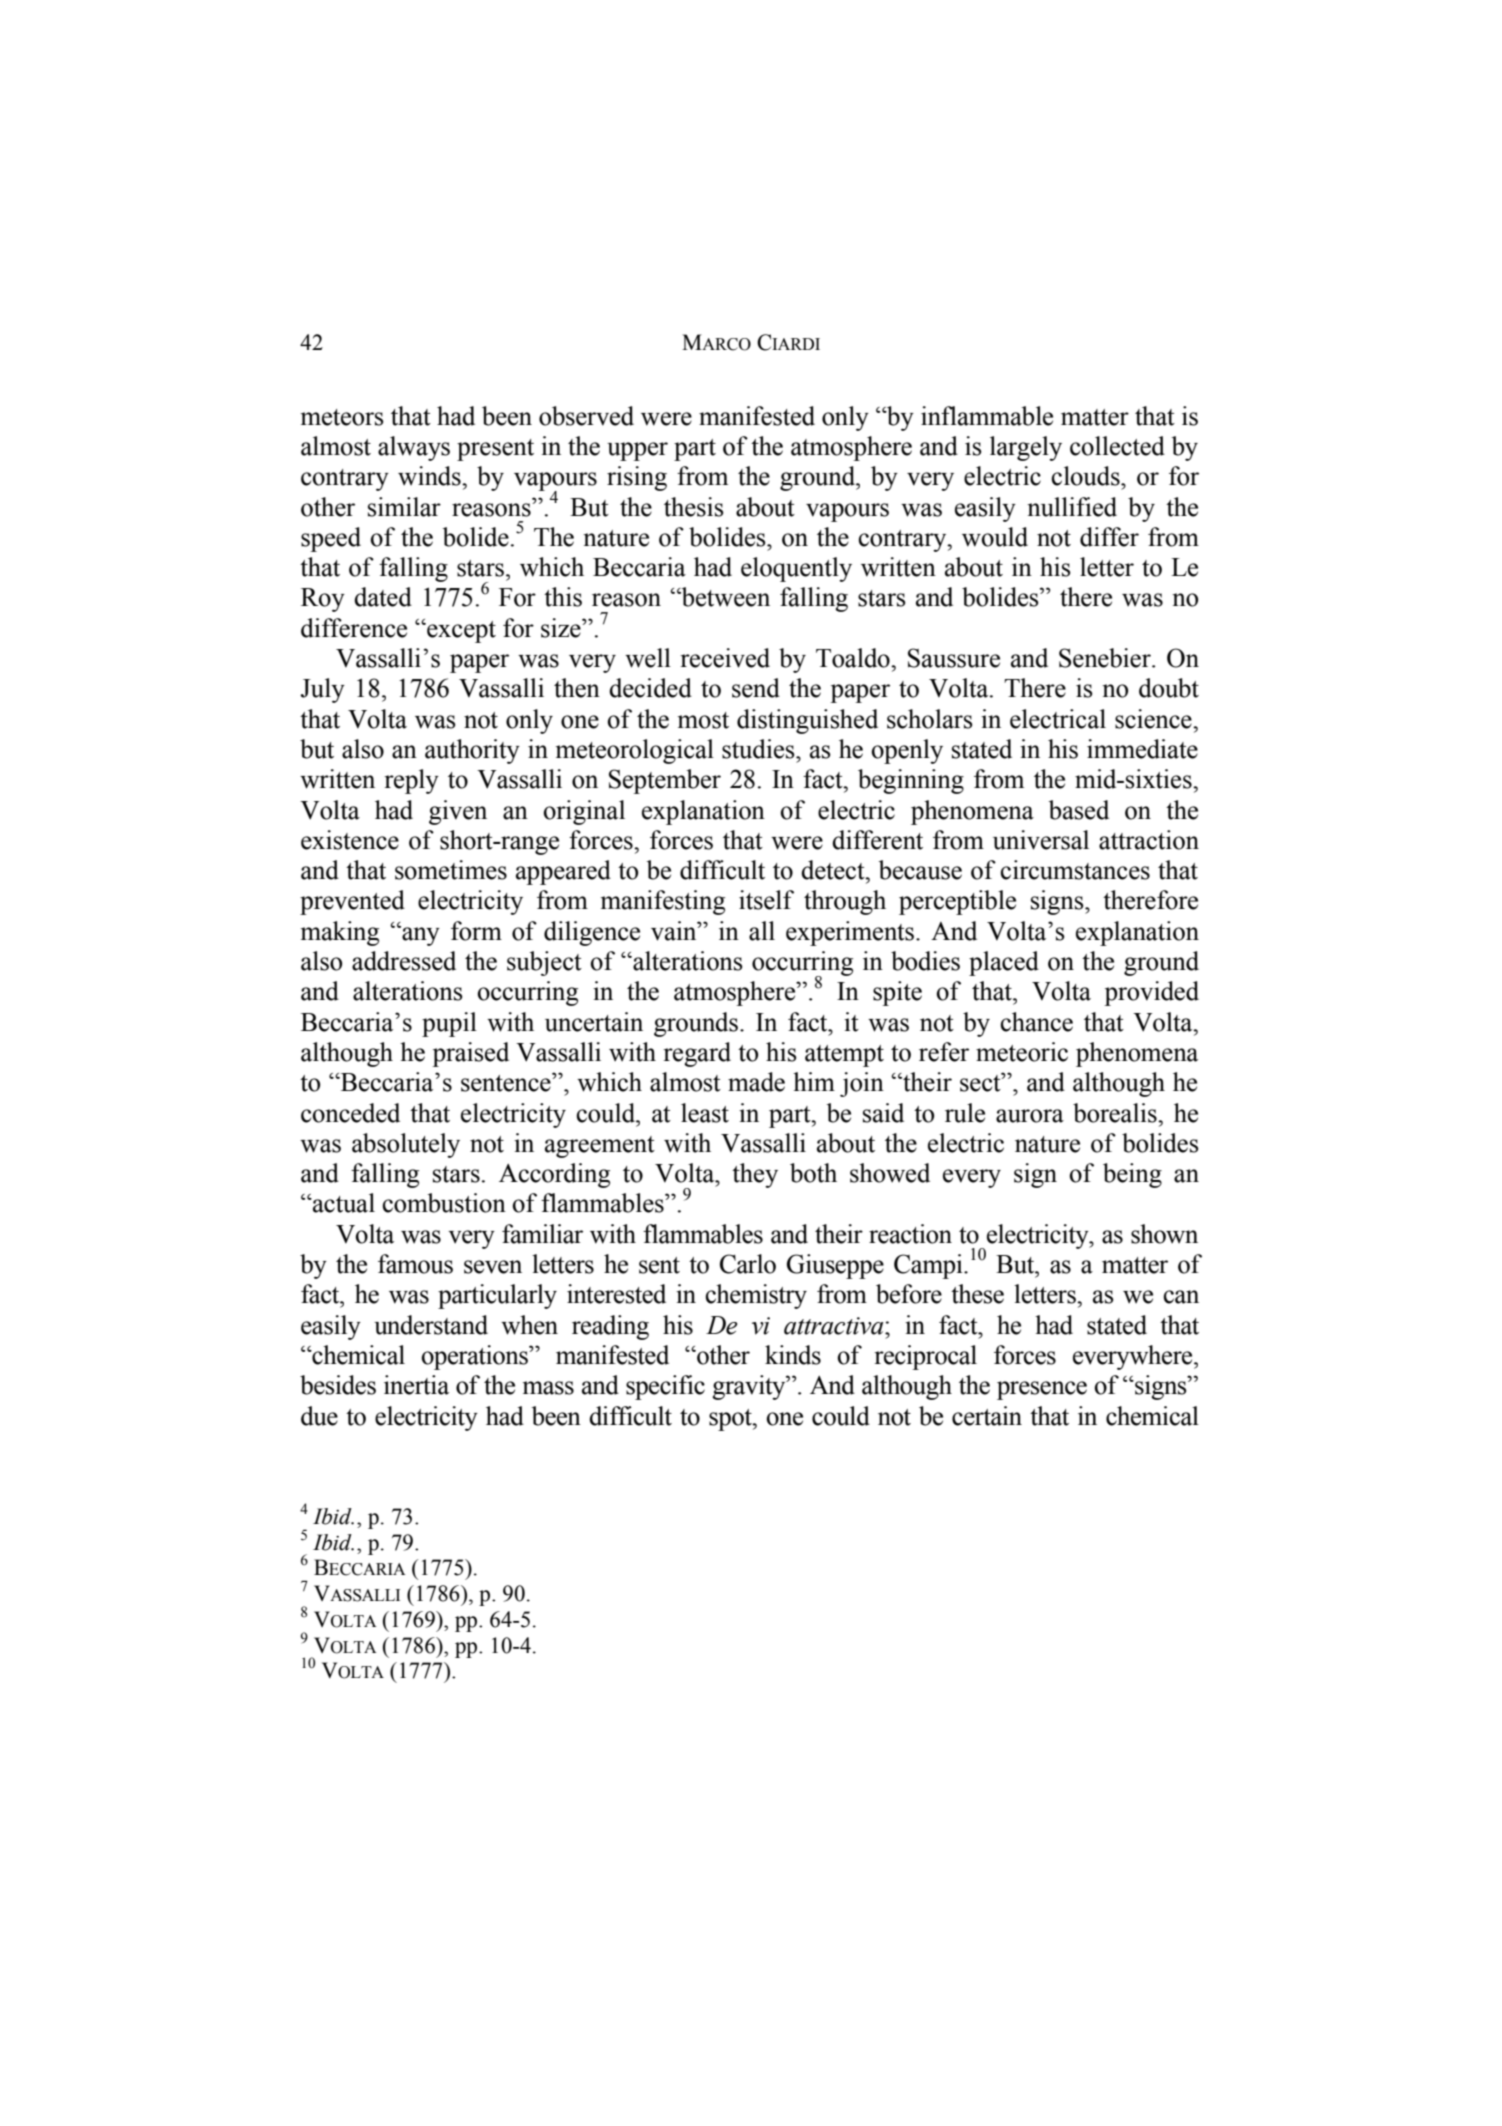 Image resolution: width=1502 pixels, height=2126 pixels. I want to click on collected, so click(1117, 446).
